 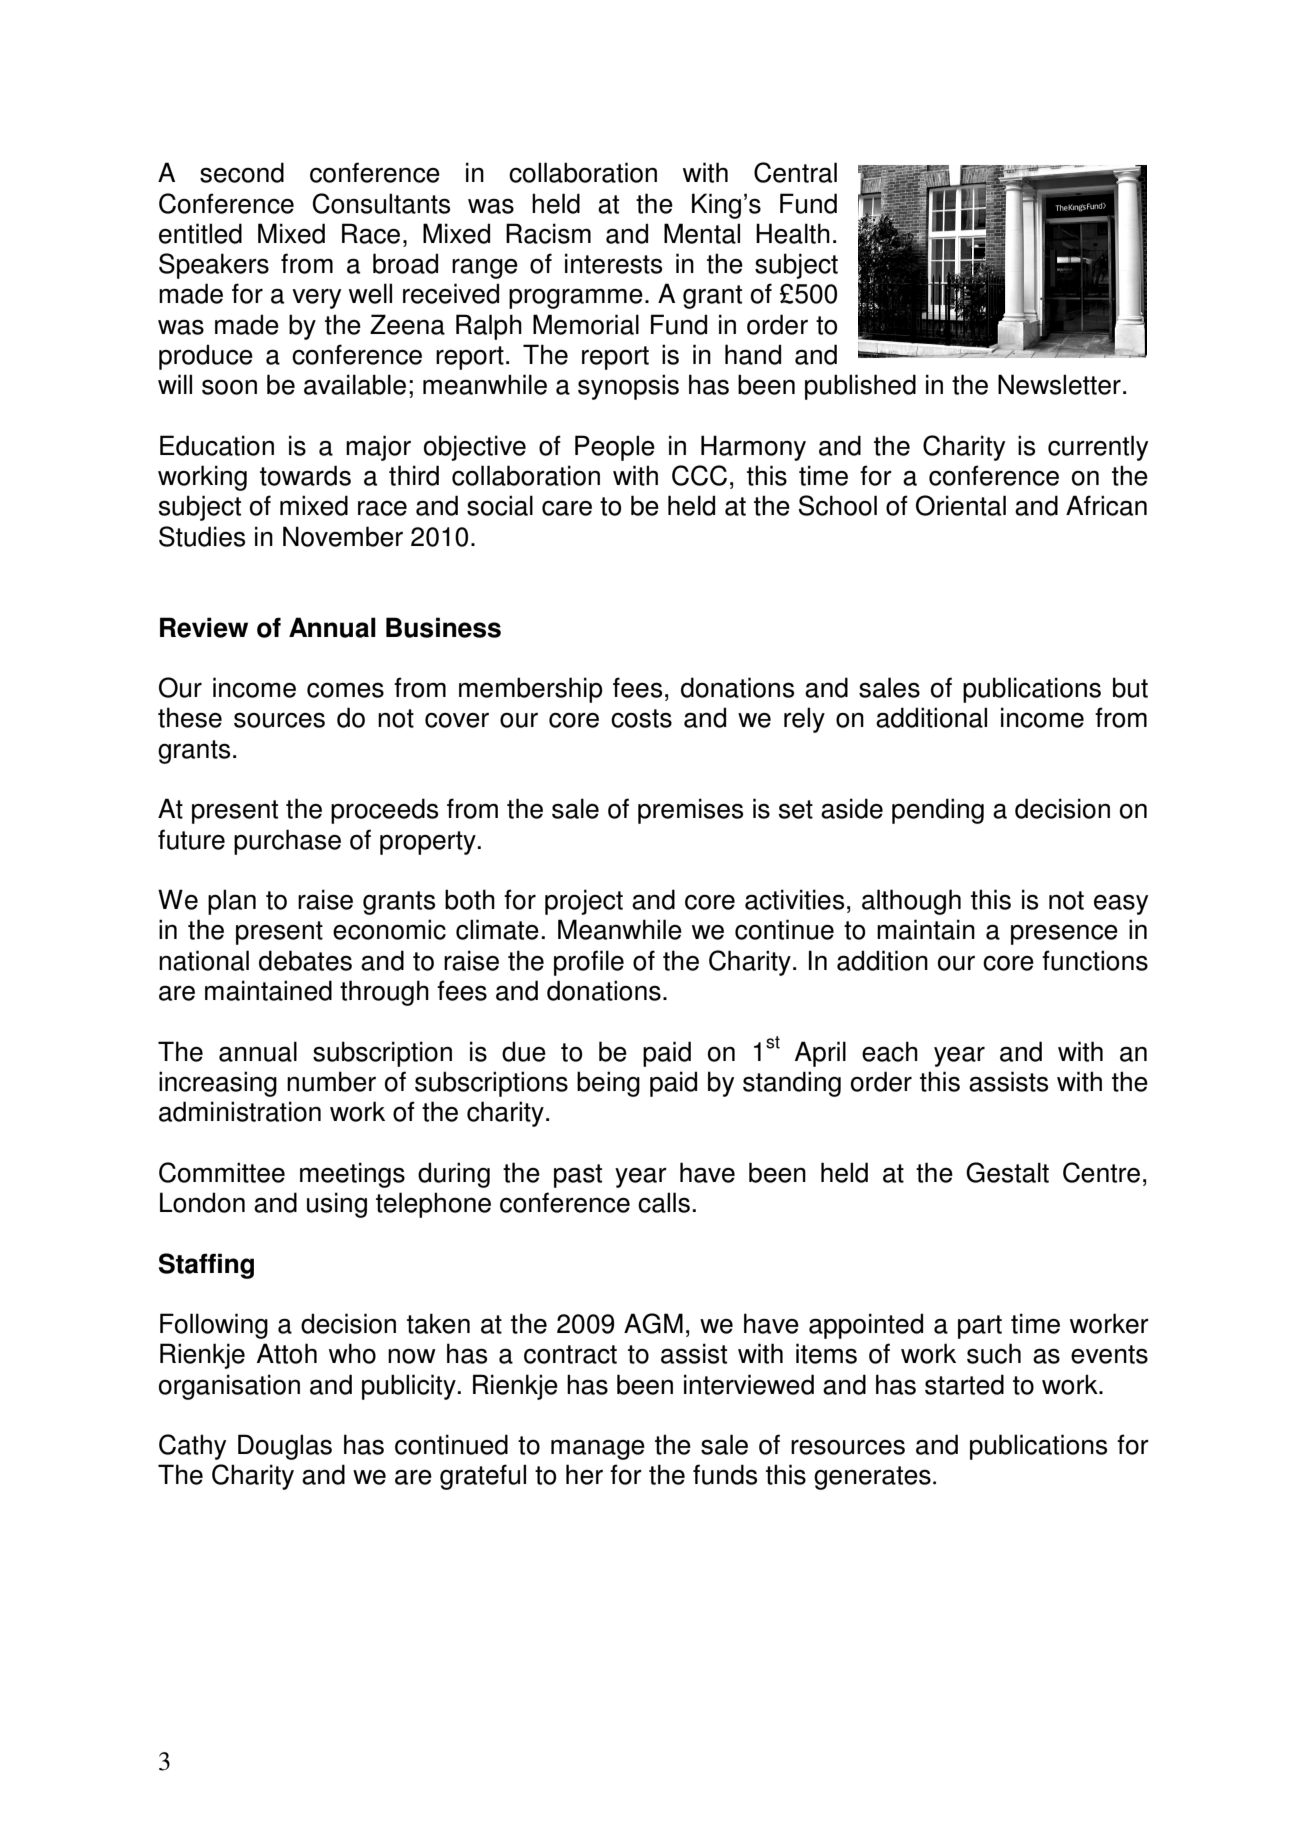 What do you see at coordinates (1095, 960) in the document?
I see `functions` at bounding box center [1095, 960].
